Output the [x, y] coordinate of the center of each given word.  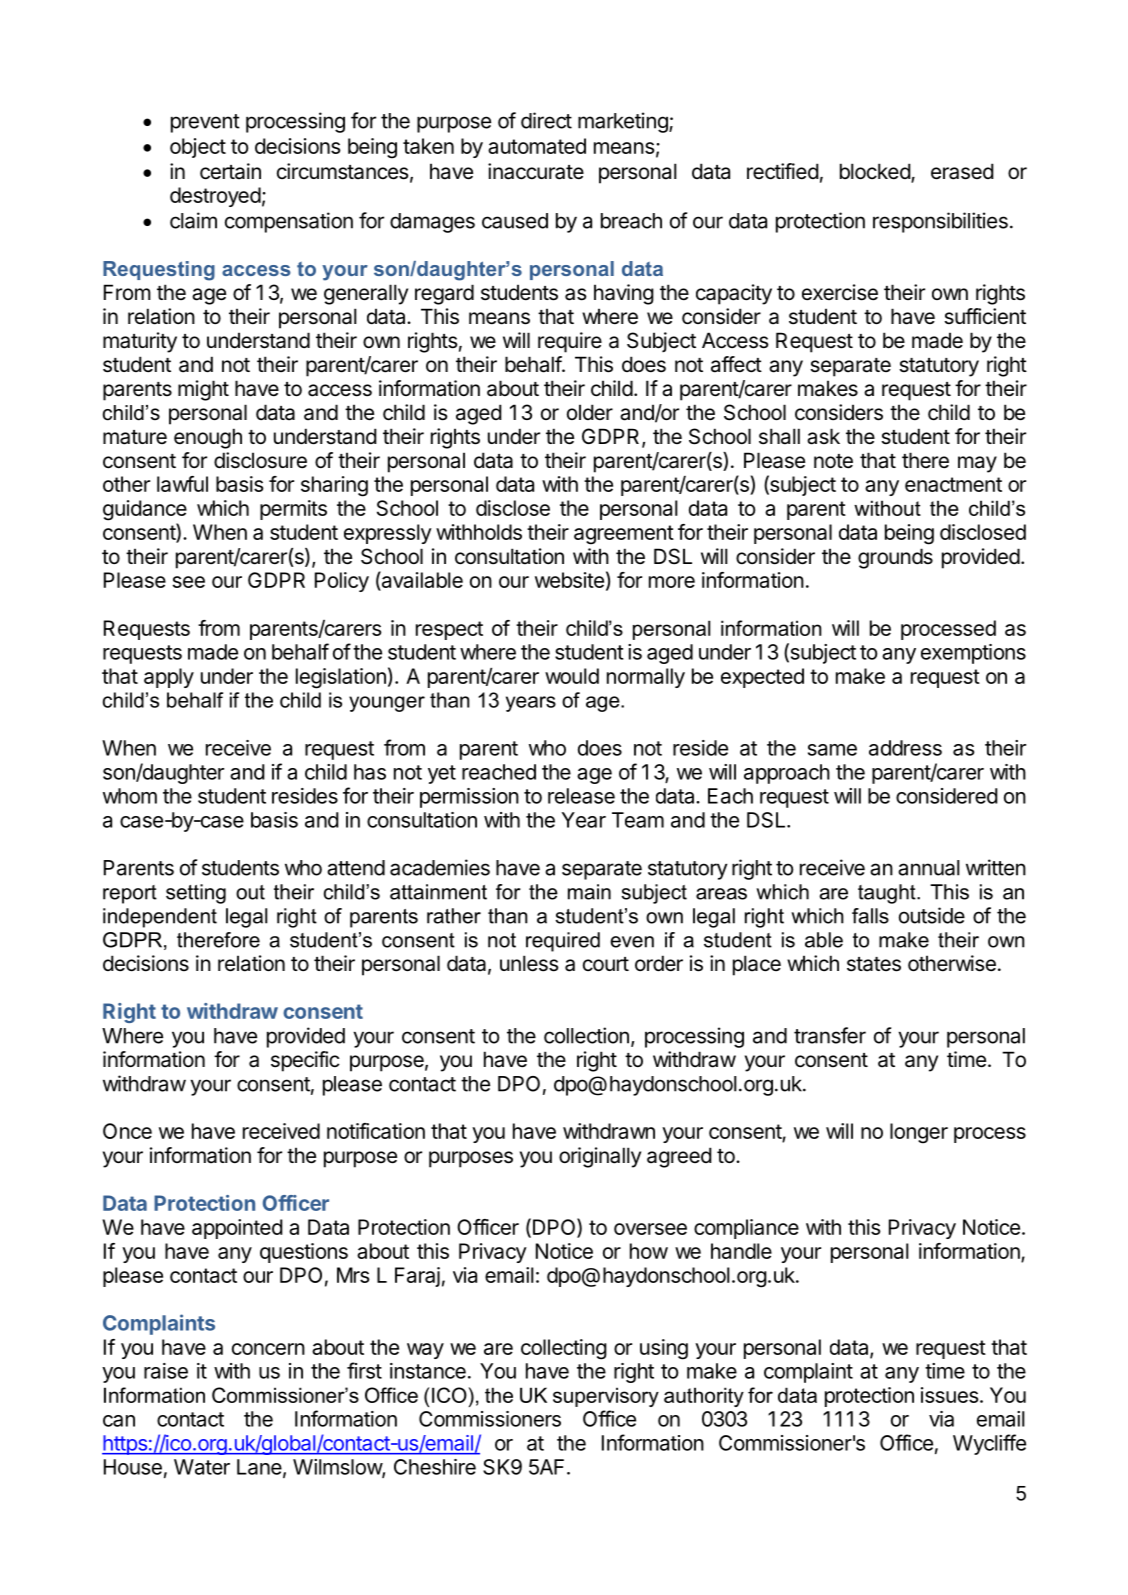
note [833, 461]
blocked [876, 172]
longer [919, 1133]
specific [305, 1061]
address [905, 748]
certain [230, 171]
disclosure [260, 460]
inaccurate [536, 171]
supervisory [606, 1397]
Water [202, 1467]
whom [130, 796]
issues [950, 1395]
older [590, 412]
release [581, 796]
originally [600, 1157]
